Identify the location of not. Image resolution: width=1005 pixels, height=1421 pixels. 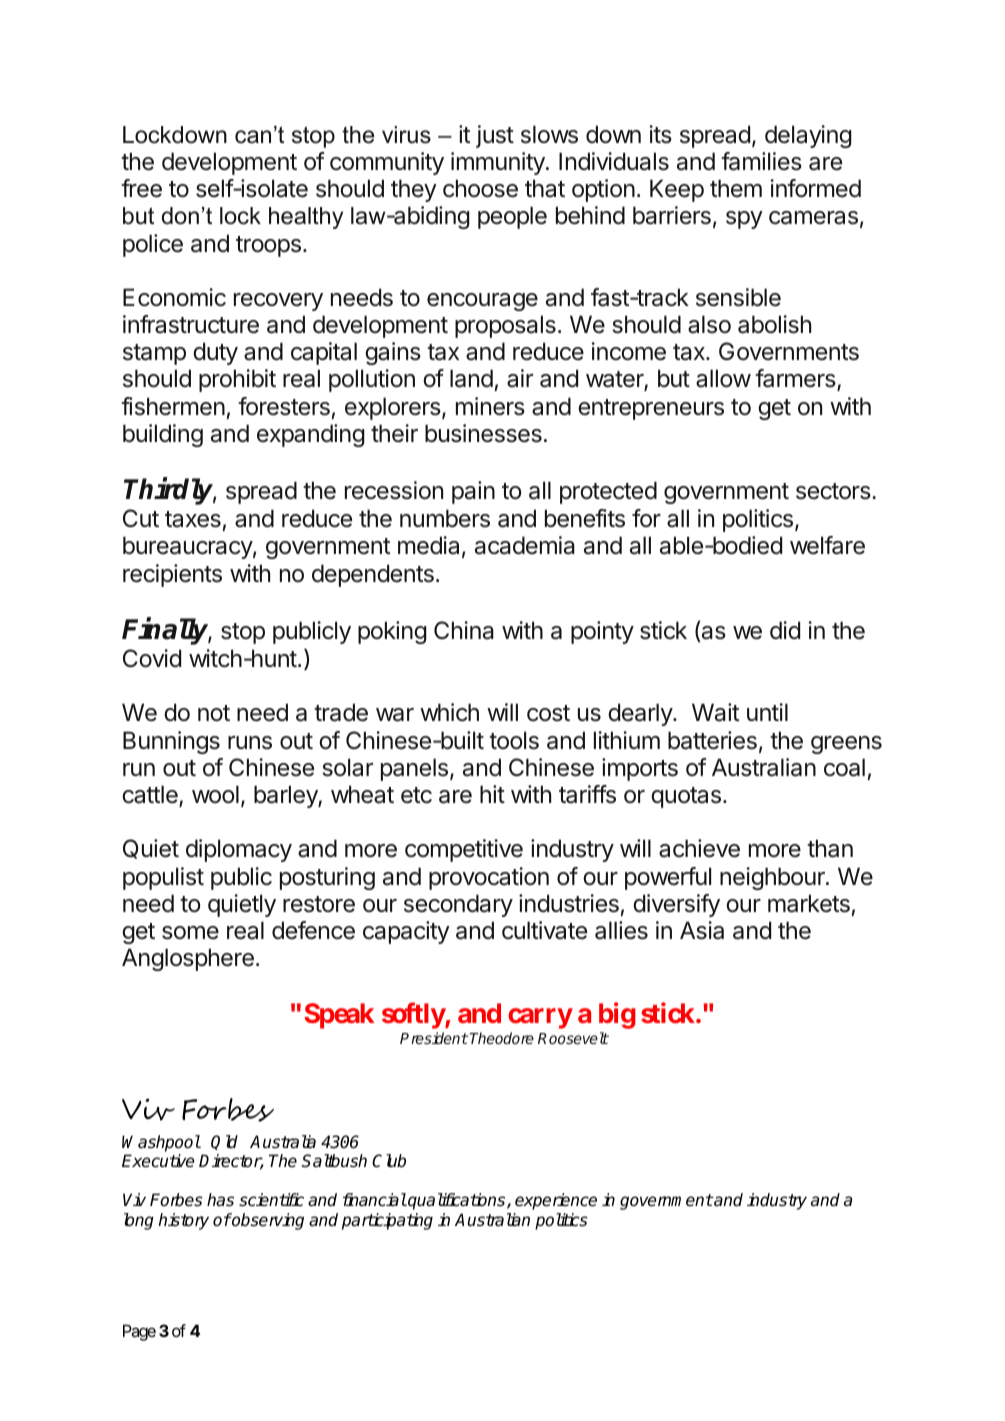
(214, 713).
